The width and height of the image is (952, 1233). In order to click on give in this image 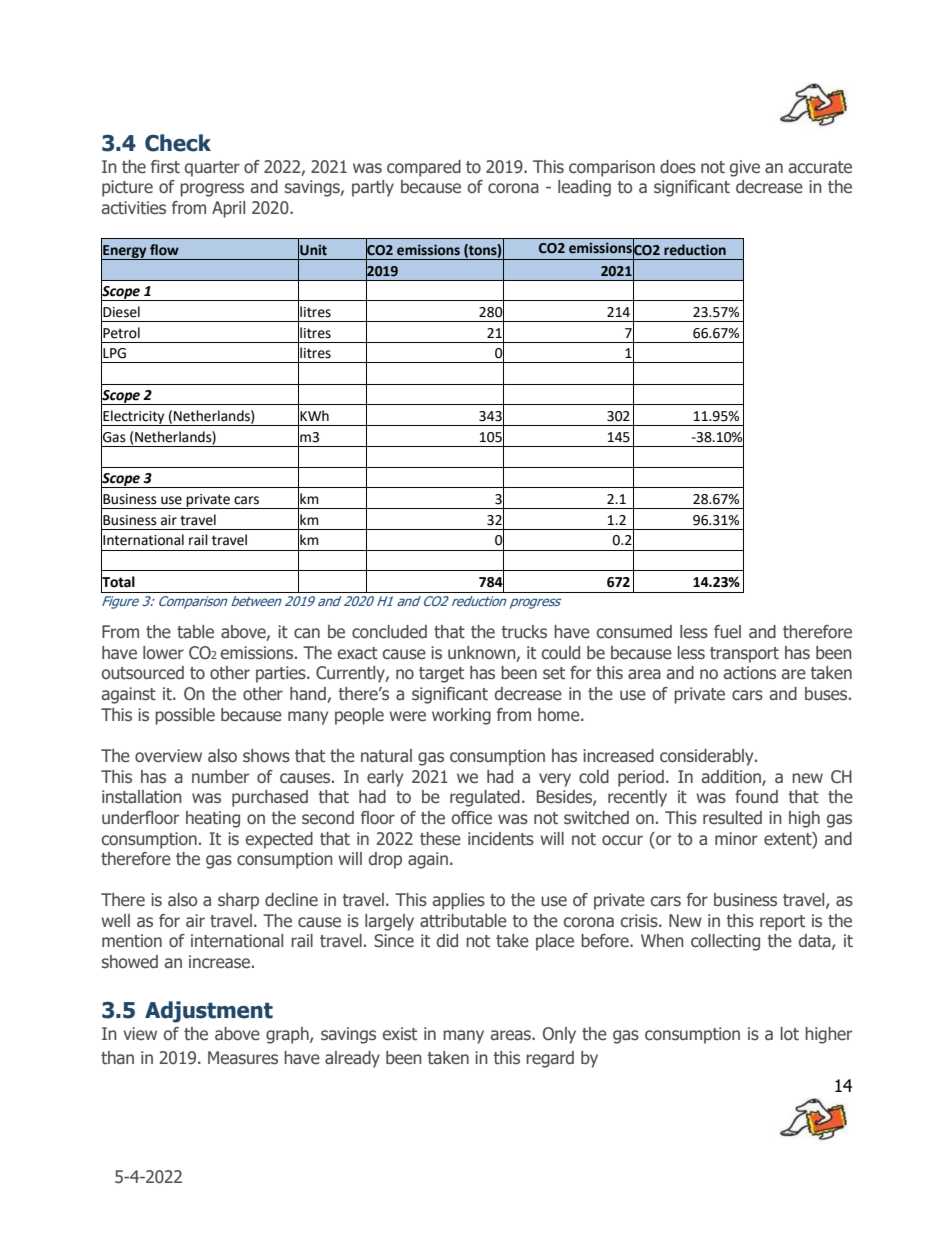, I will do `click(745, 168)`.
